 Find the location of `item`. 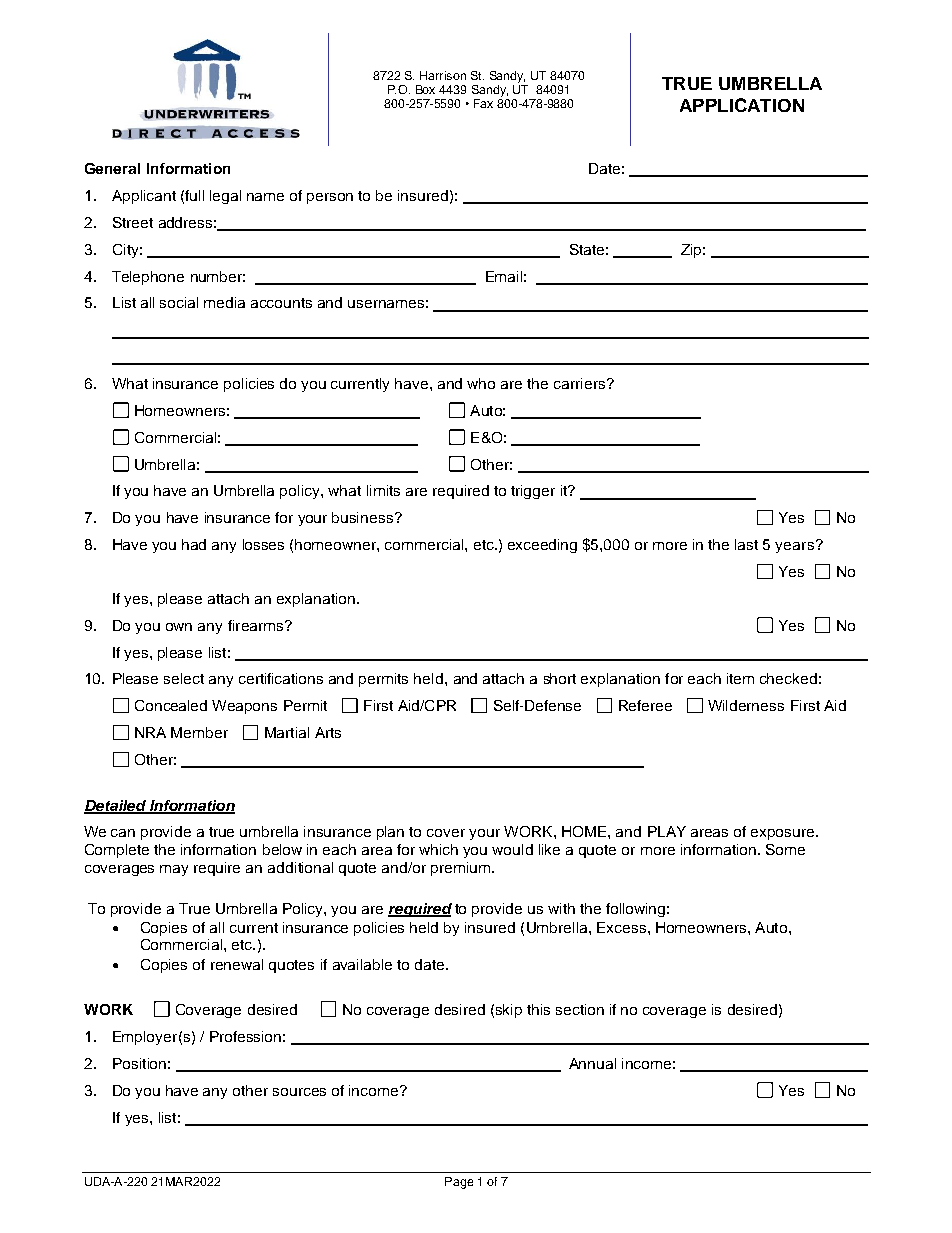

item is located at coordinates (740, 678).
